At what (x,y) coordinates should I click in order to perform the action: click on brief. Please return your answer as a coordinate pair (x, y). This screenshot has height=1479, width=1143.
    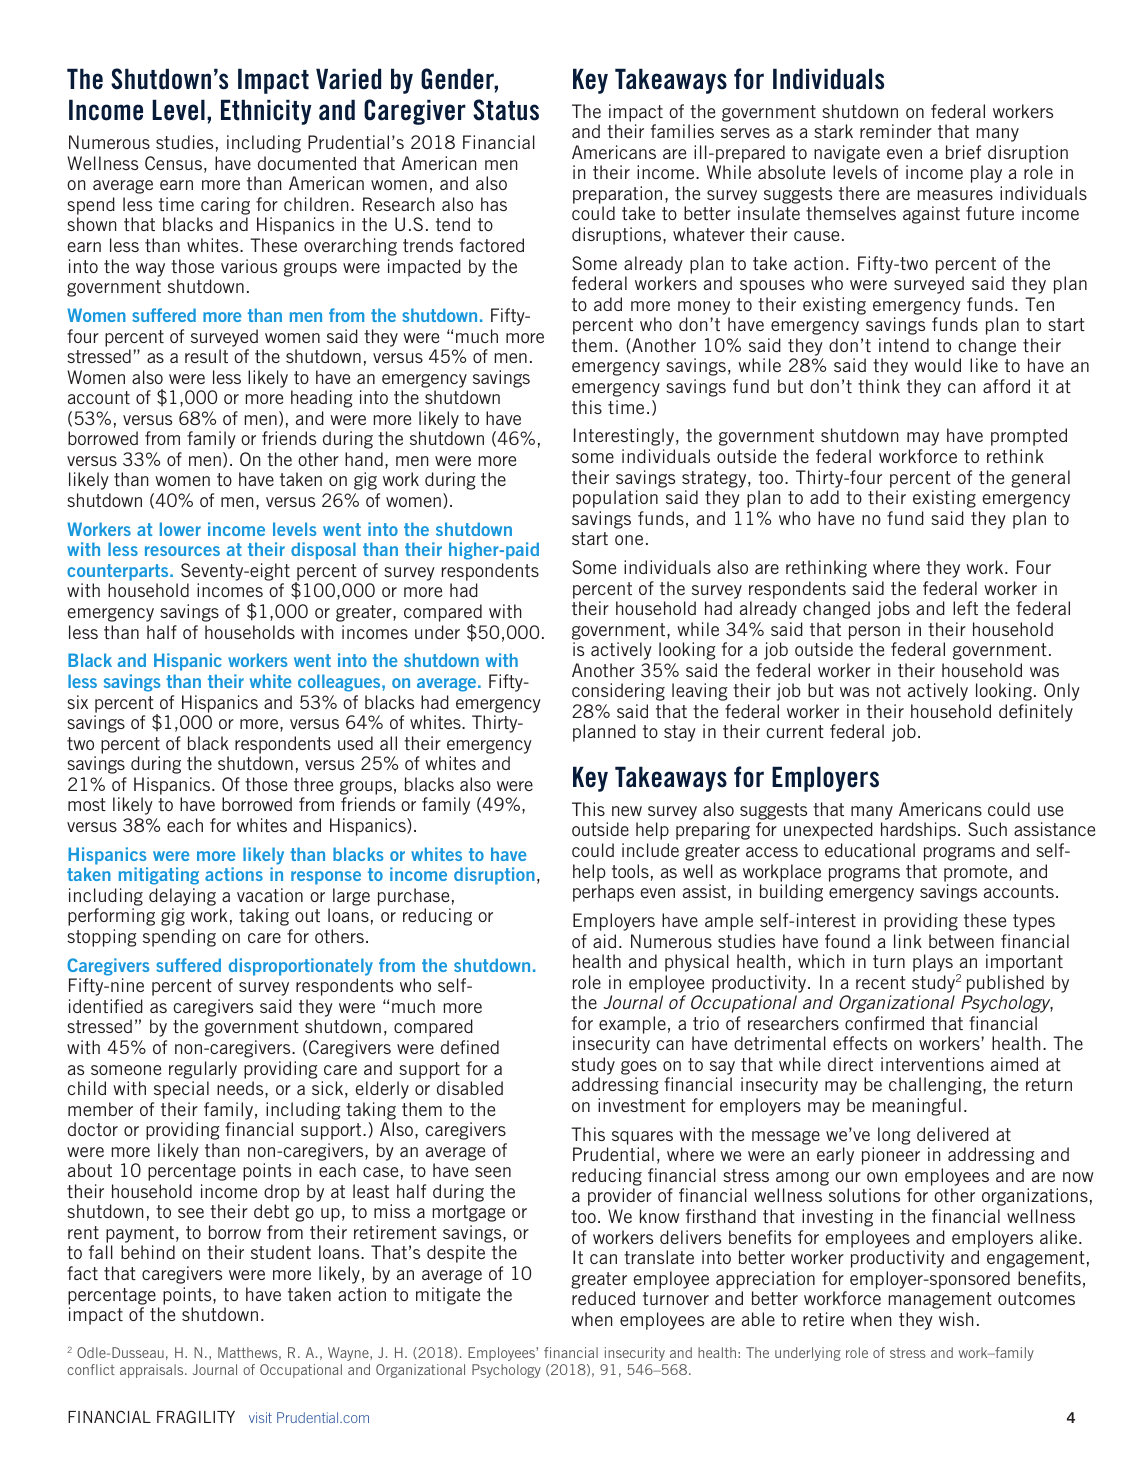
    Looking at the image, I should click on (963, 152).
